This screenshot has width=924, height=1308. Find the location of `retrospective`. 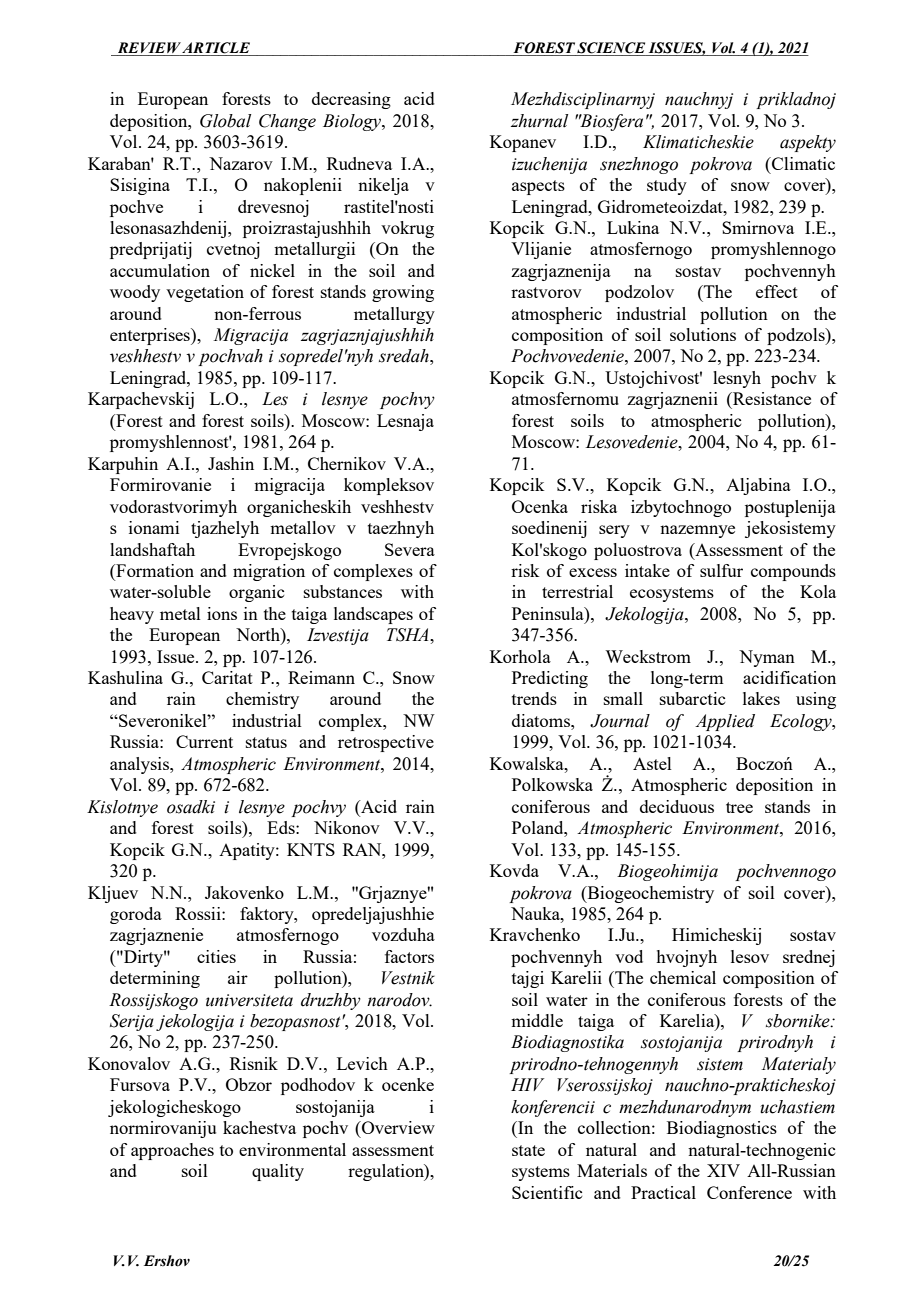

retrospective is located at coordinates (386, 743).
